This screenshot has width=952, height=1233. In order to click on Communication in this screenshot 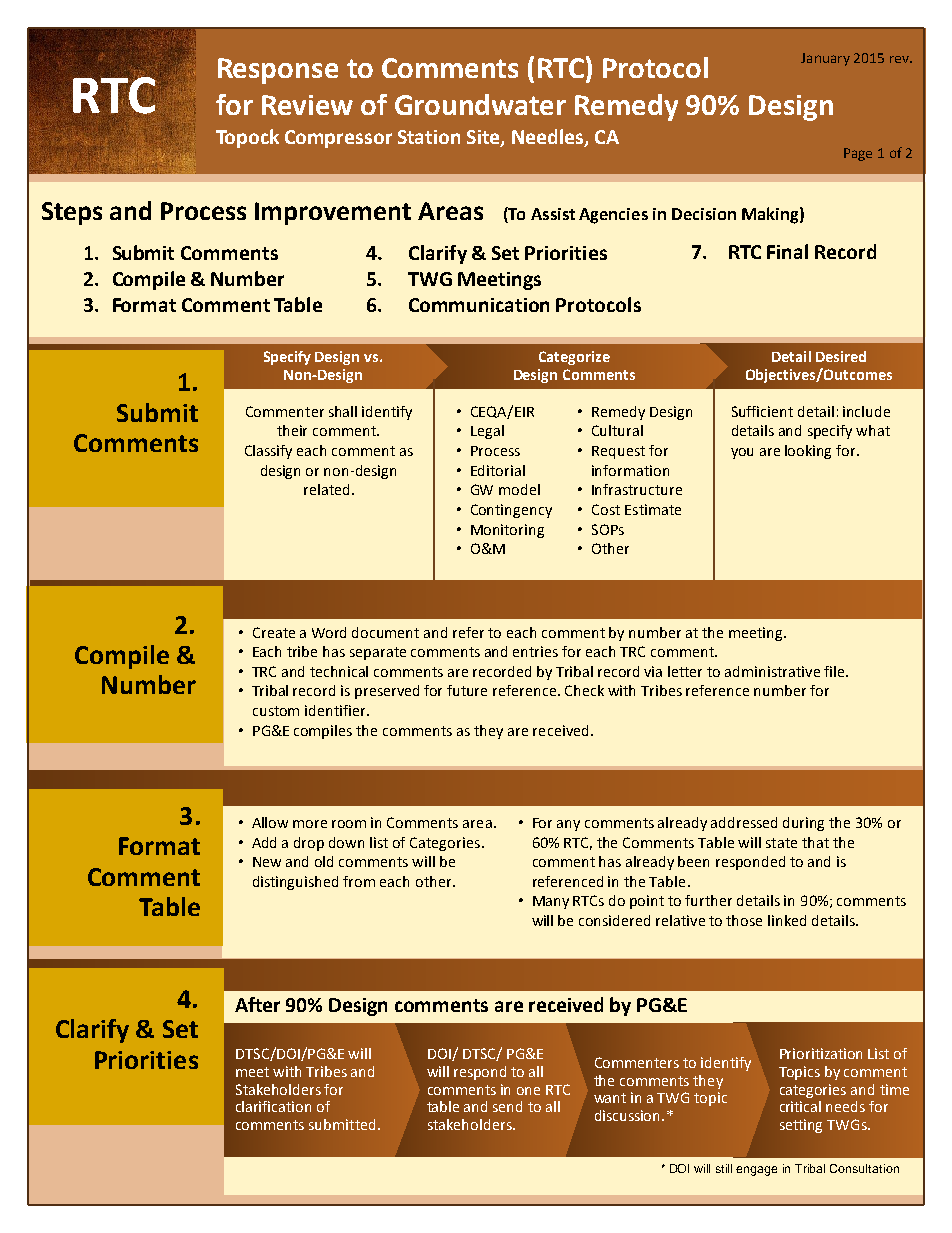, I will do `click(479, 305)`.
